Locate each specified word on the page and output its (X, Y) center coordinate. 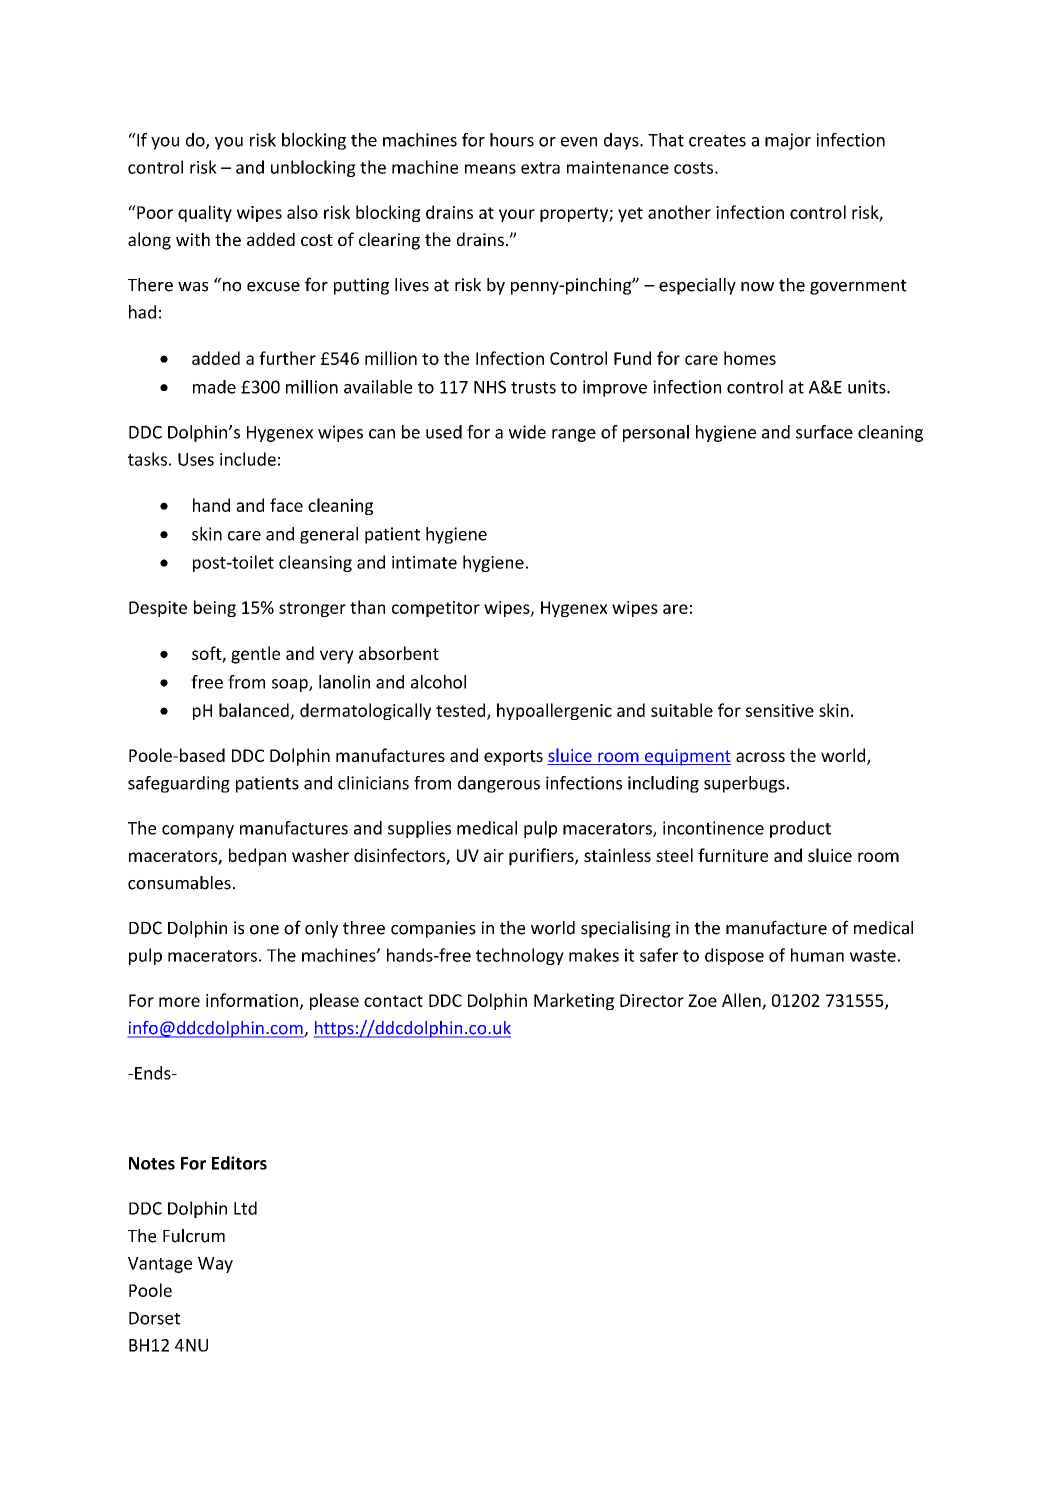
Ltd (245, 1208)
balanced (254, 710)
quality (205, 213)
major (788, 141)
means (490, 169)
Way (215, 1265)
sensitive (780, 710)
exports (513, 758)
